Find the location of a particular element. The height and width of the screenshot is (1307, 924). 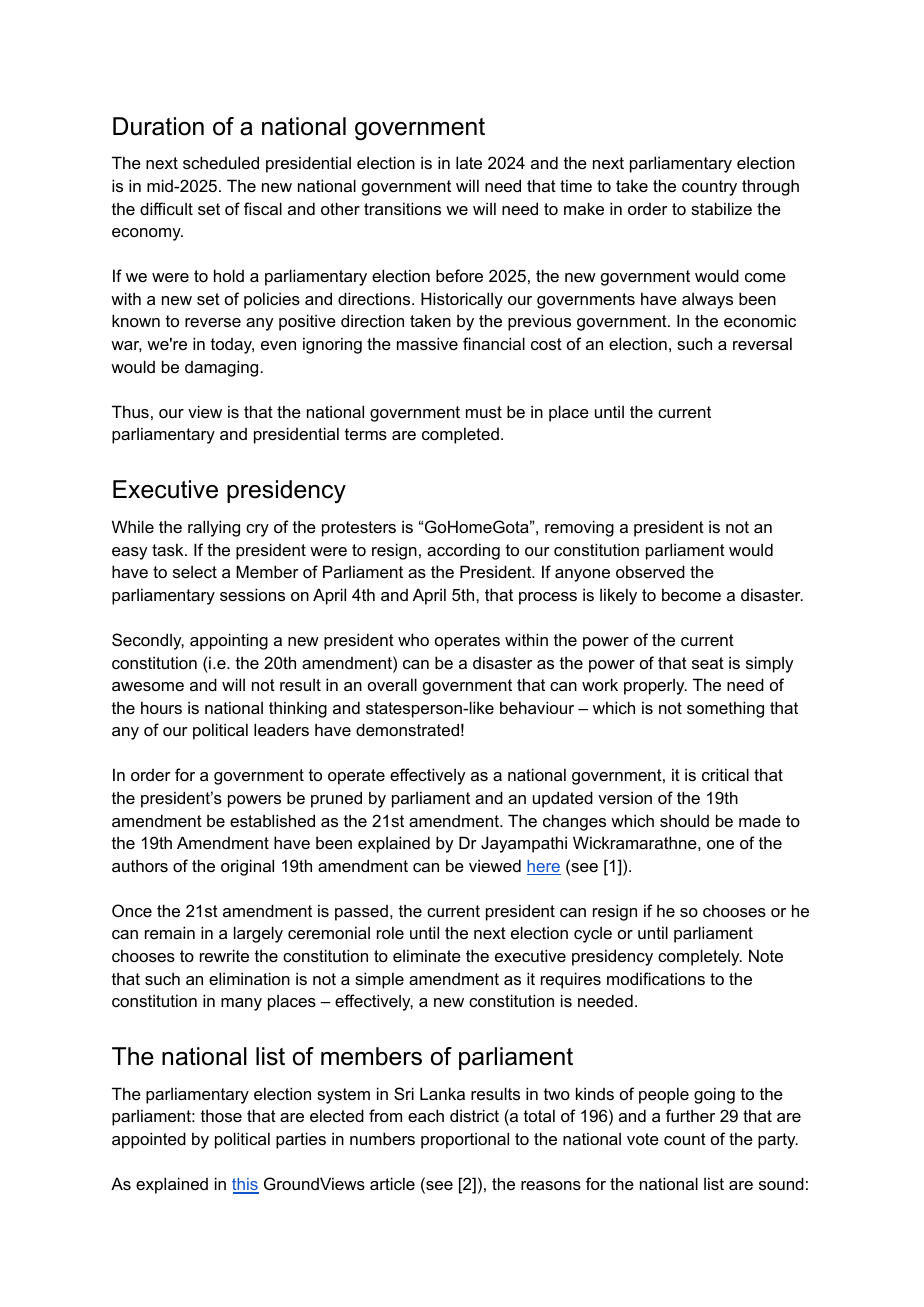

damaging is located at coordinates (223, 368).
